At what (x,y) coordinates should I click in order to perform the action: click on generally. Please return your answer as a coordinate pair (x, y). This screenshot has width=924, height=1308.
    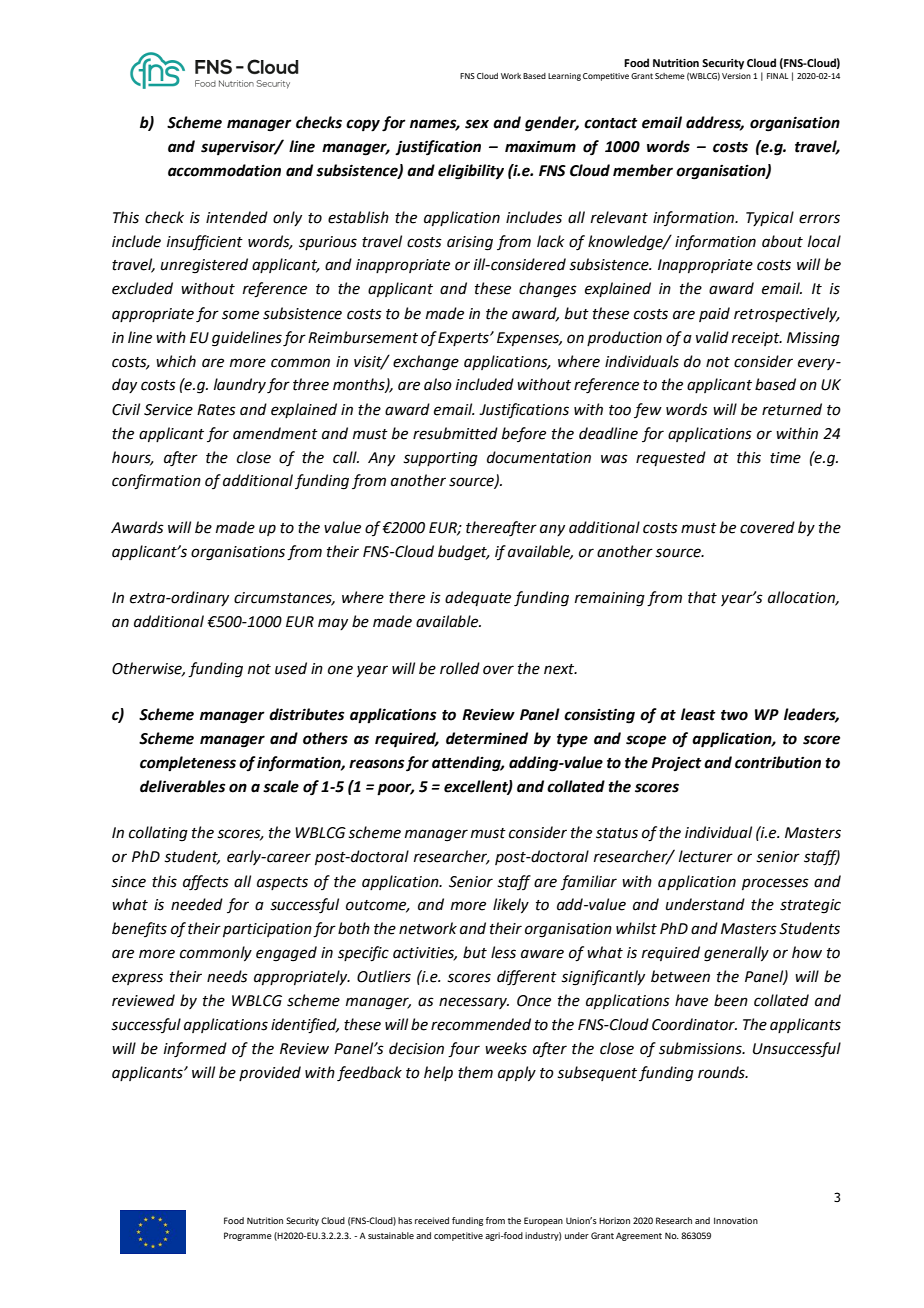
    Looking at the image, I should click on (736, 954).
